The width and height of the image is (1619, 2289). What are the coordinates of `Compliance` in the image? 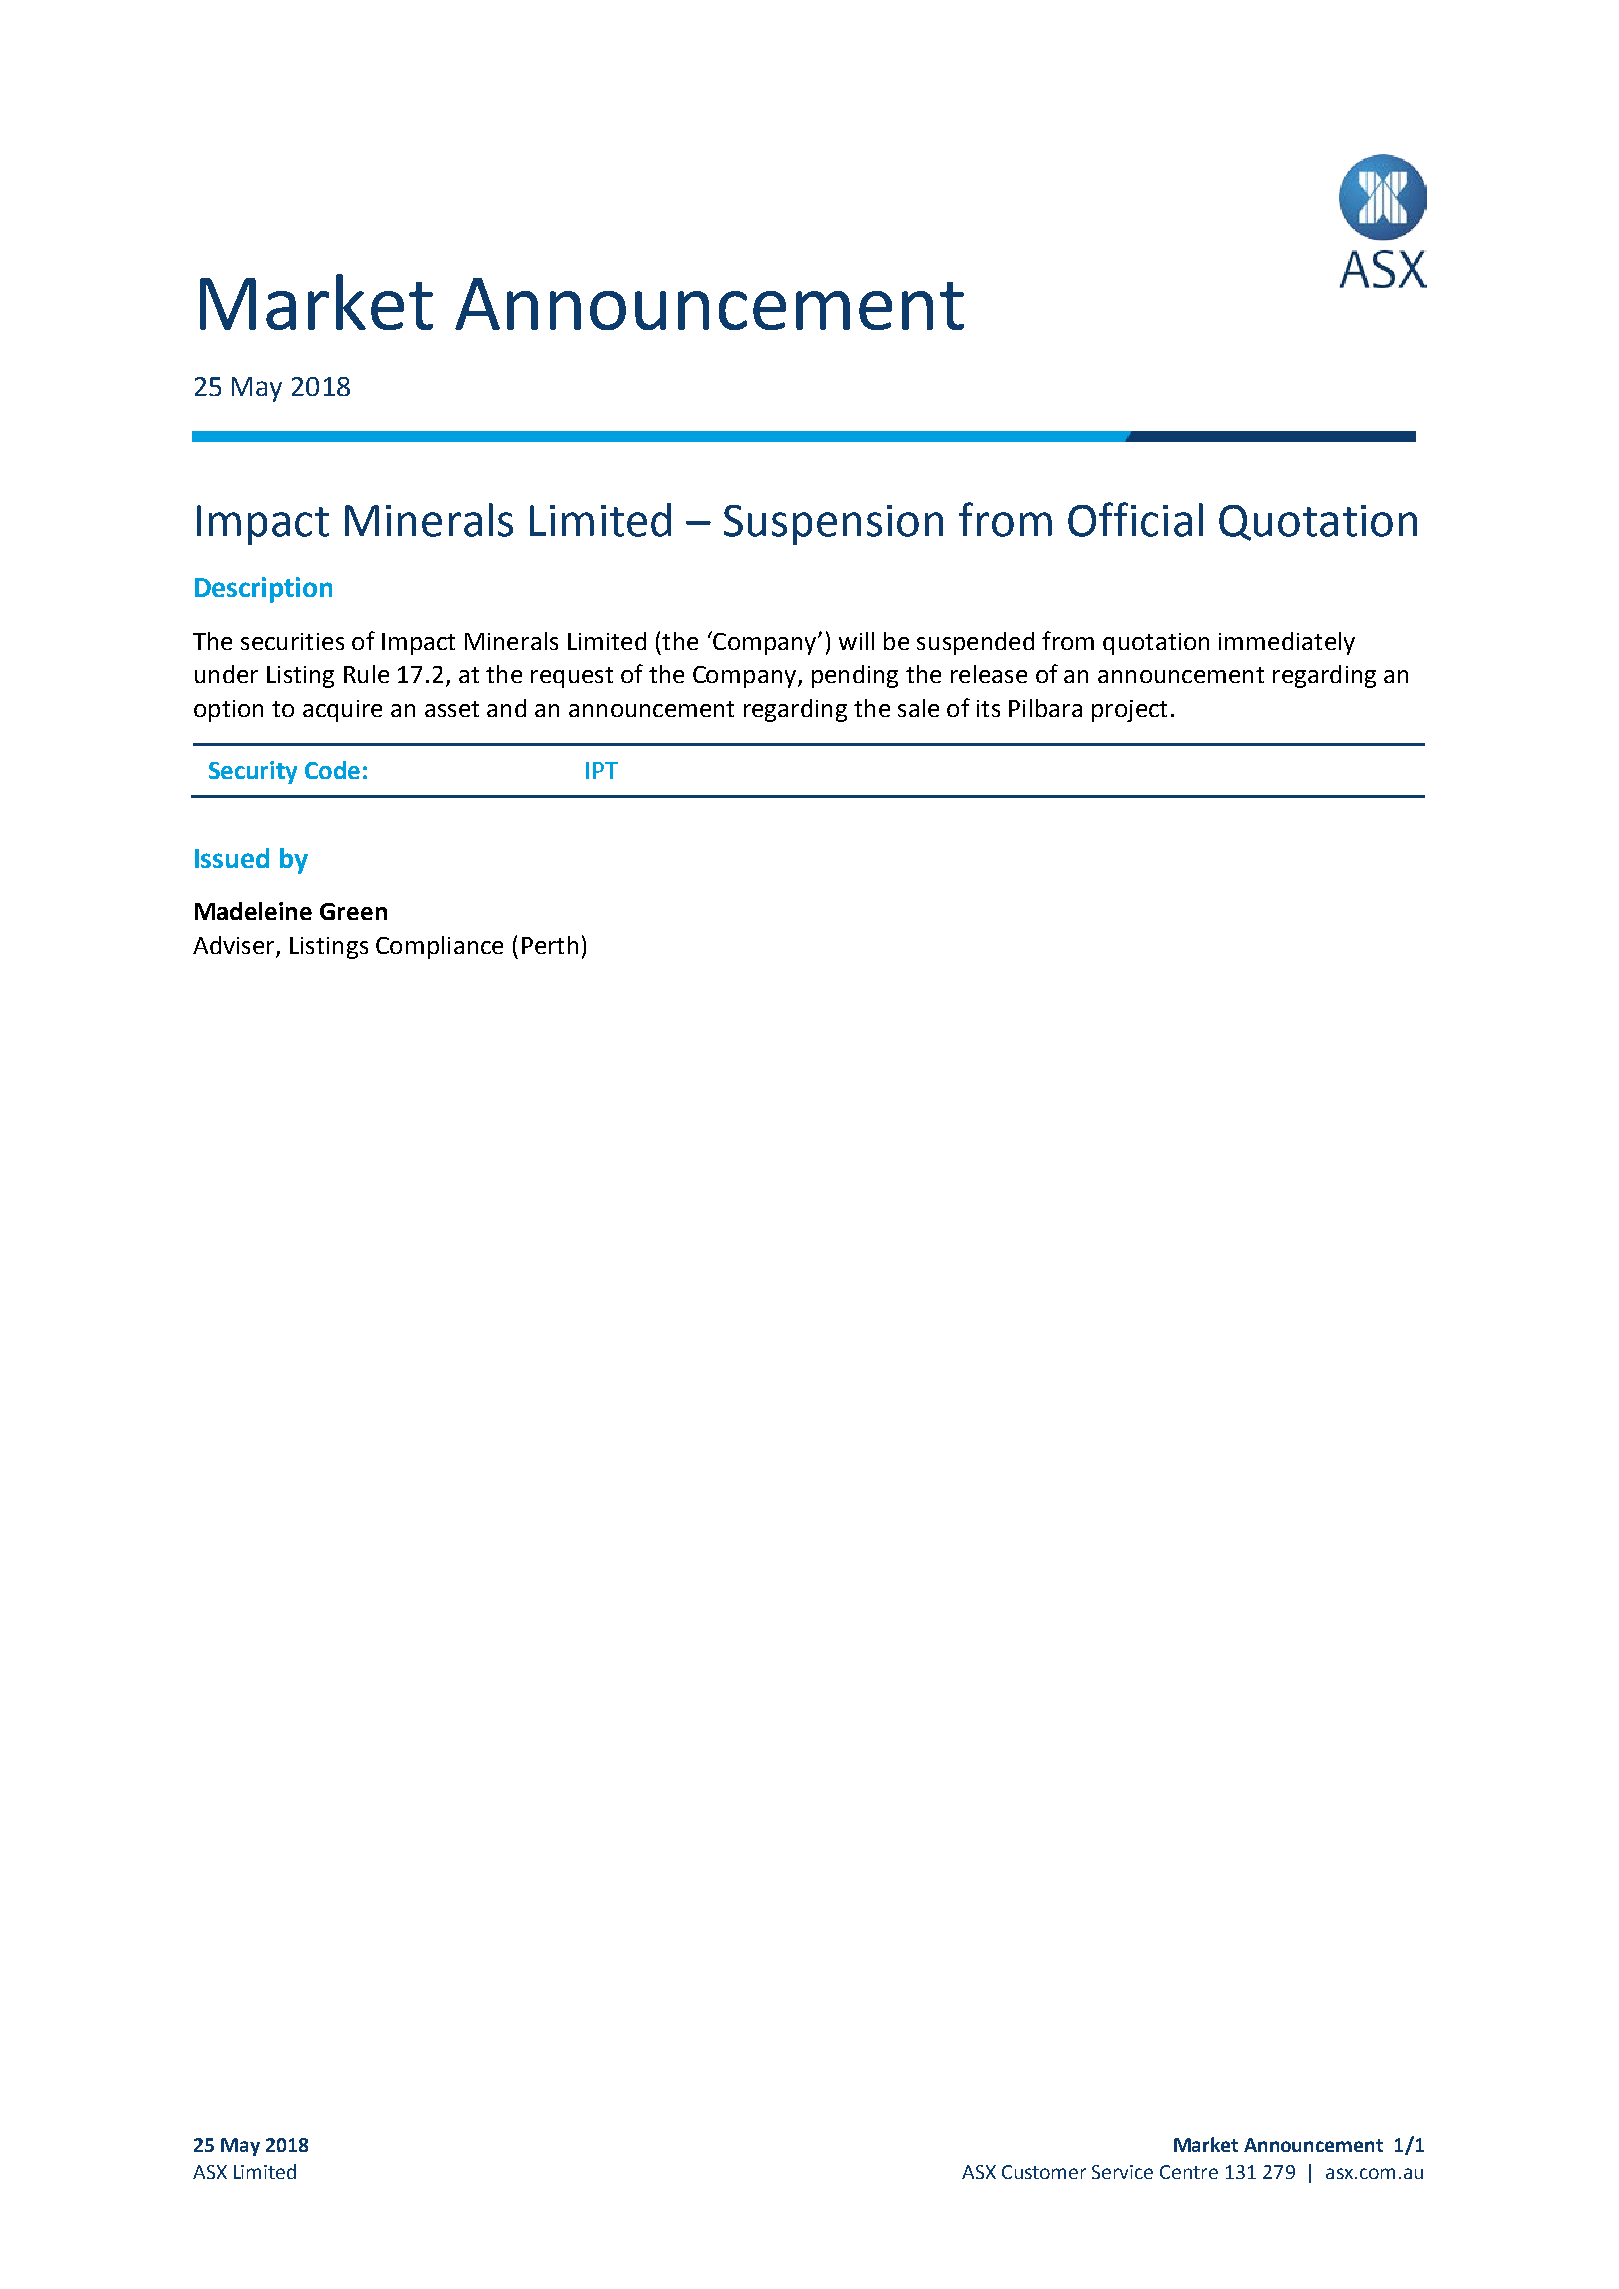 It's located at (439, 947).
